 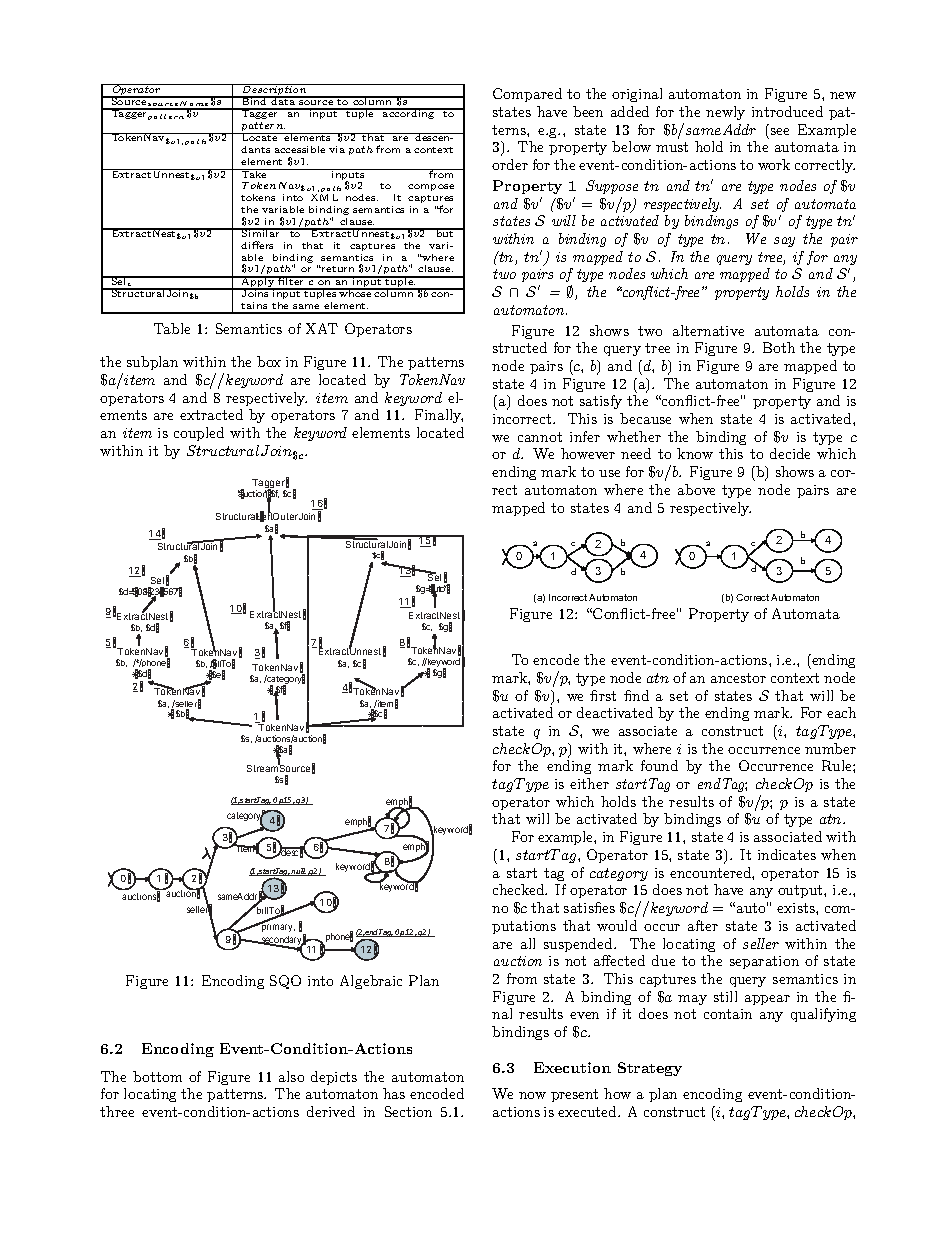 I want to click on Both, so click(x=779, y=347).
